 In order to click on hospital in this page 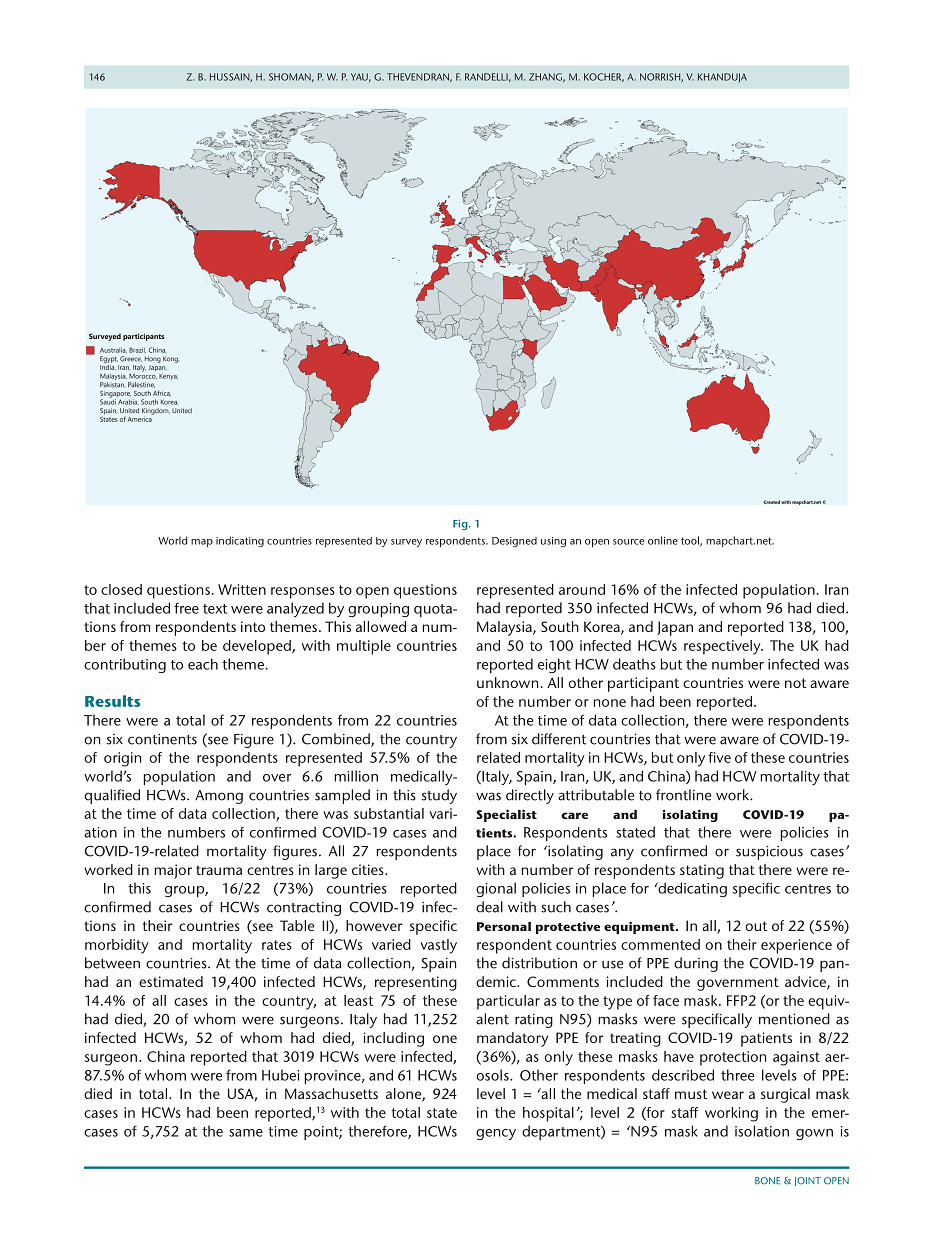, I will do `click(548, 1114)`.
